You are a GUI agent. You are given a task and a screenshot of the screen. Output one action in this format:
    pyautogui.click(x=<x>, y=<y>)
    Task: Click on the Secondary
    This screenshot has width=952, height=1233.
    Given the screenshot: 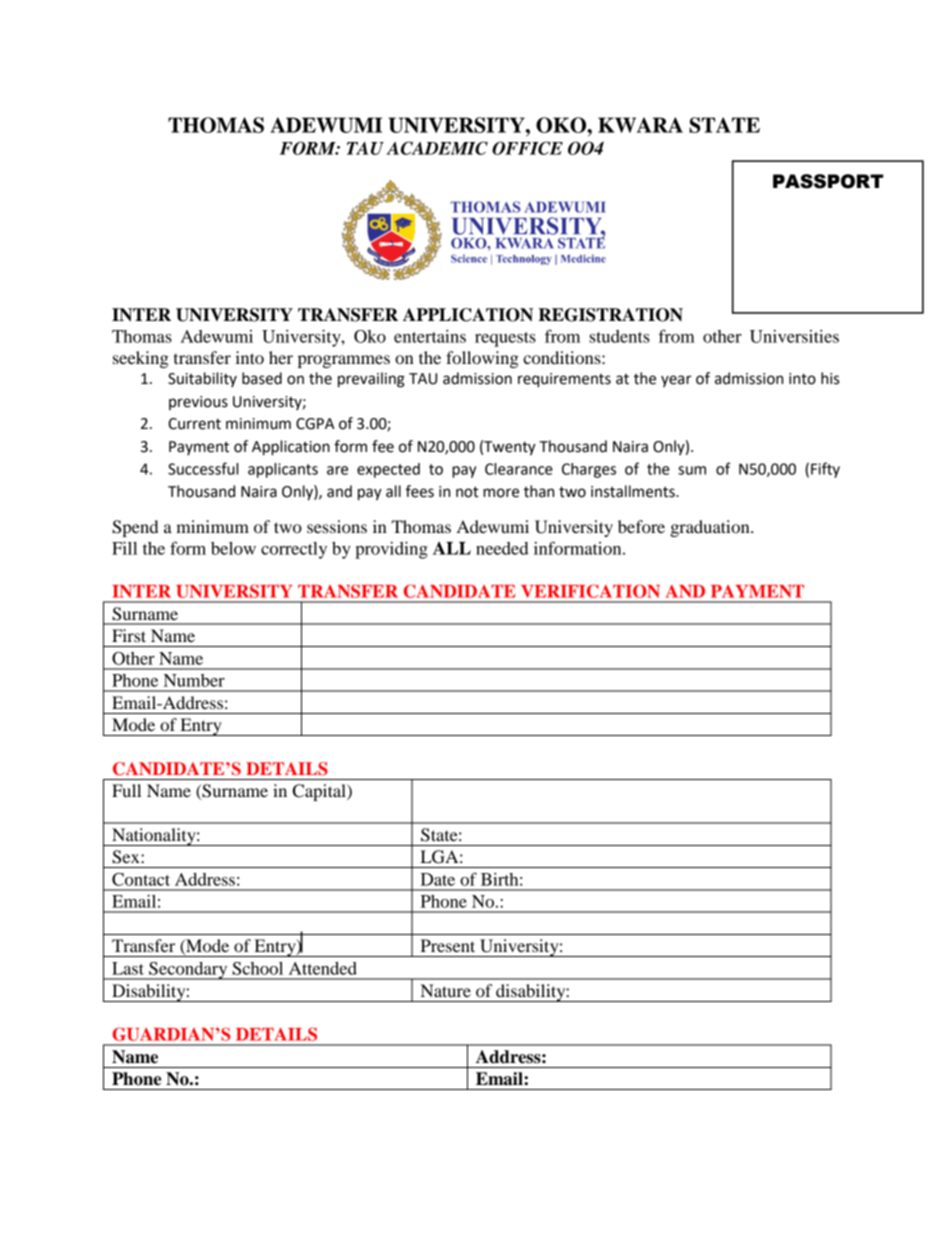 What is the action you would take?
    pyautogui.click(x=188, y=971)
